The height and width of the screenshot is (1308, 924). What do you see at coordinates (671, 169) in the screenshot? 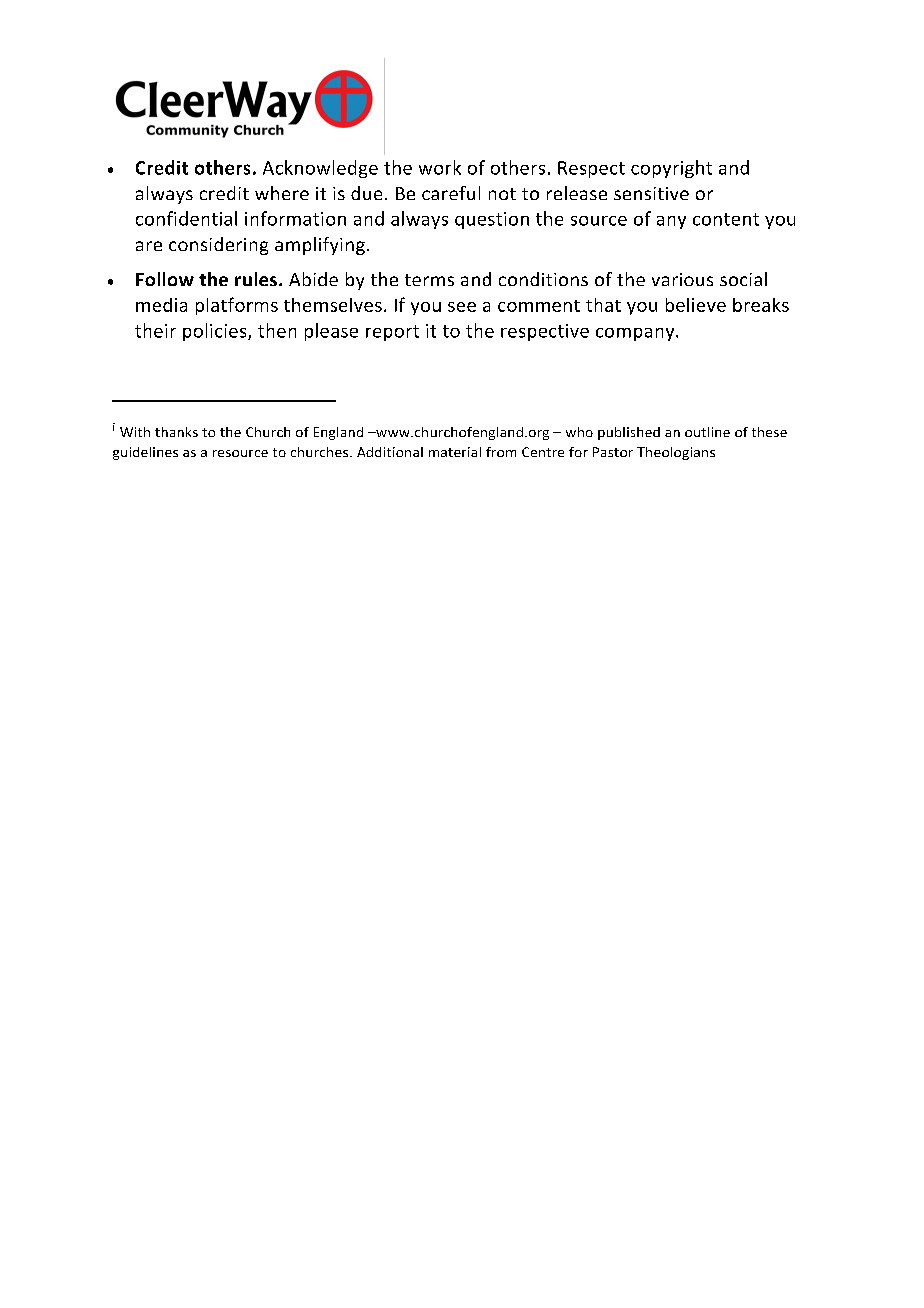
I see `copyright` at bounding box center [671, 169].
